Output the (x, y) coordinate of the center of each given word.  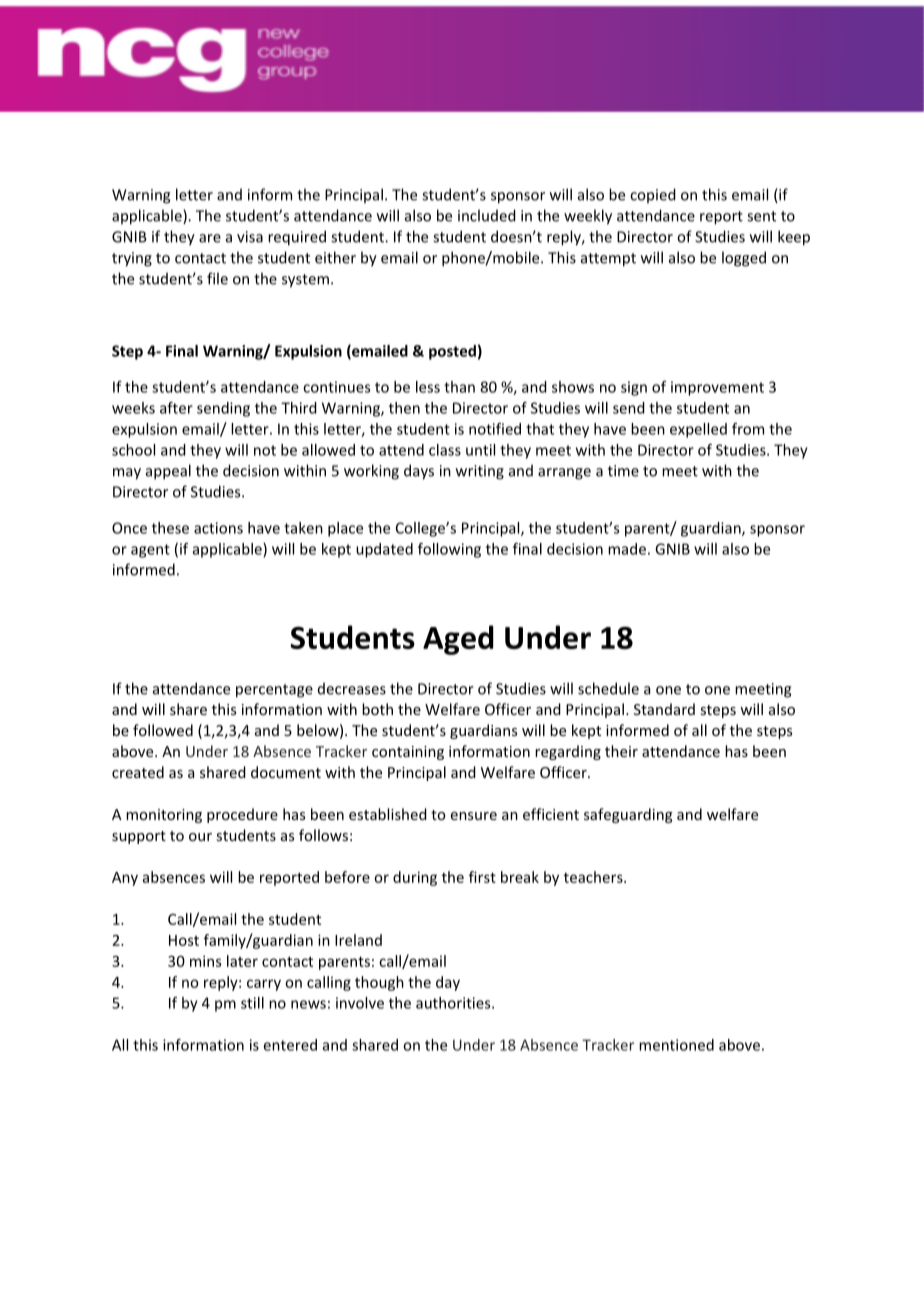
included (487, 215)
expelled (698, 430)
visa (250, 237)
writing (480, 472)
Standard (664, 709)
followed (163, 730)
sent (761, 216)
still (252, 1003)
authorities (454, 1003)
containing (408, 753)
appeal (168, 472)
